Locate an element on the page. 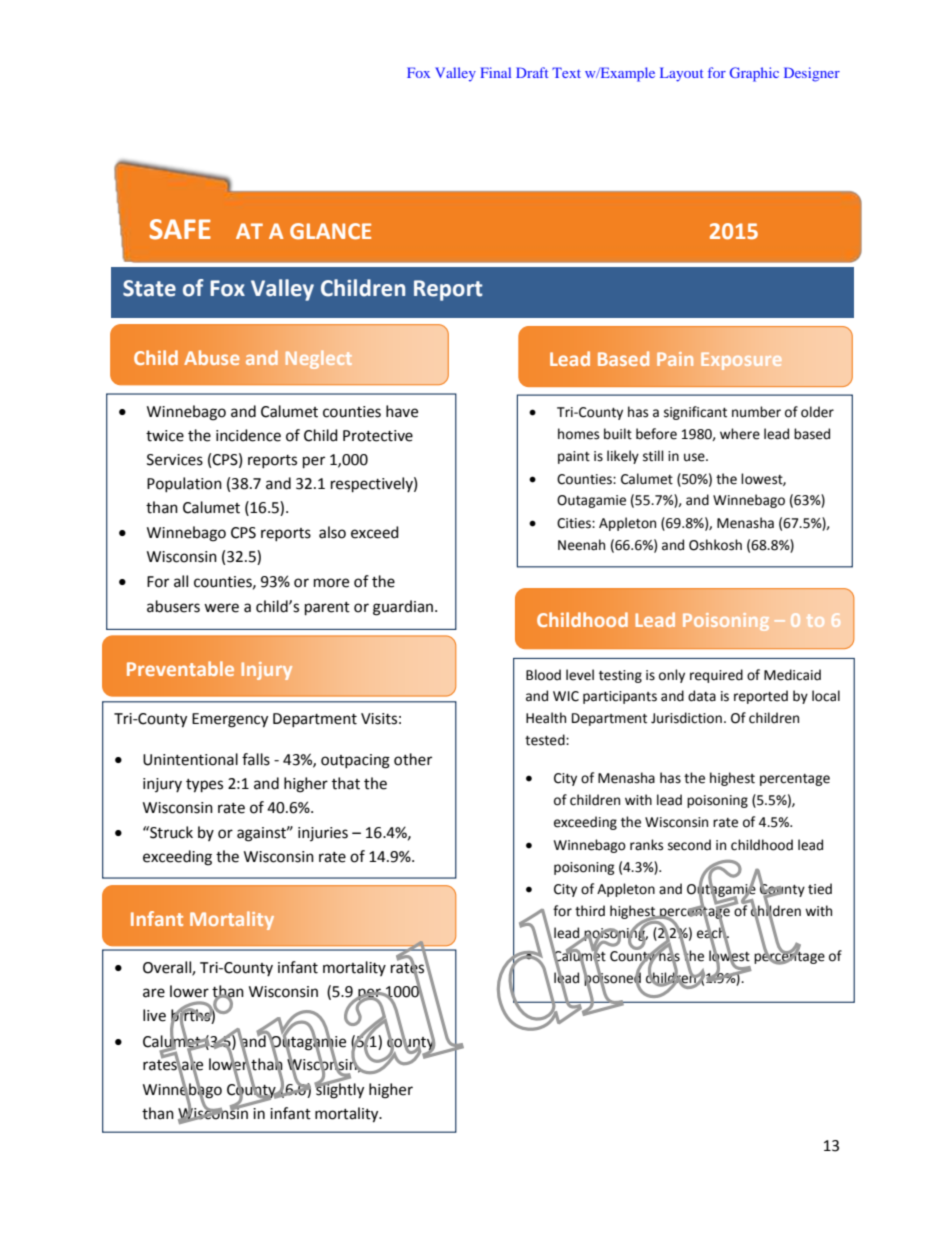 The image size is (952, 1233). other is located at coordinates (413, 759).
